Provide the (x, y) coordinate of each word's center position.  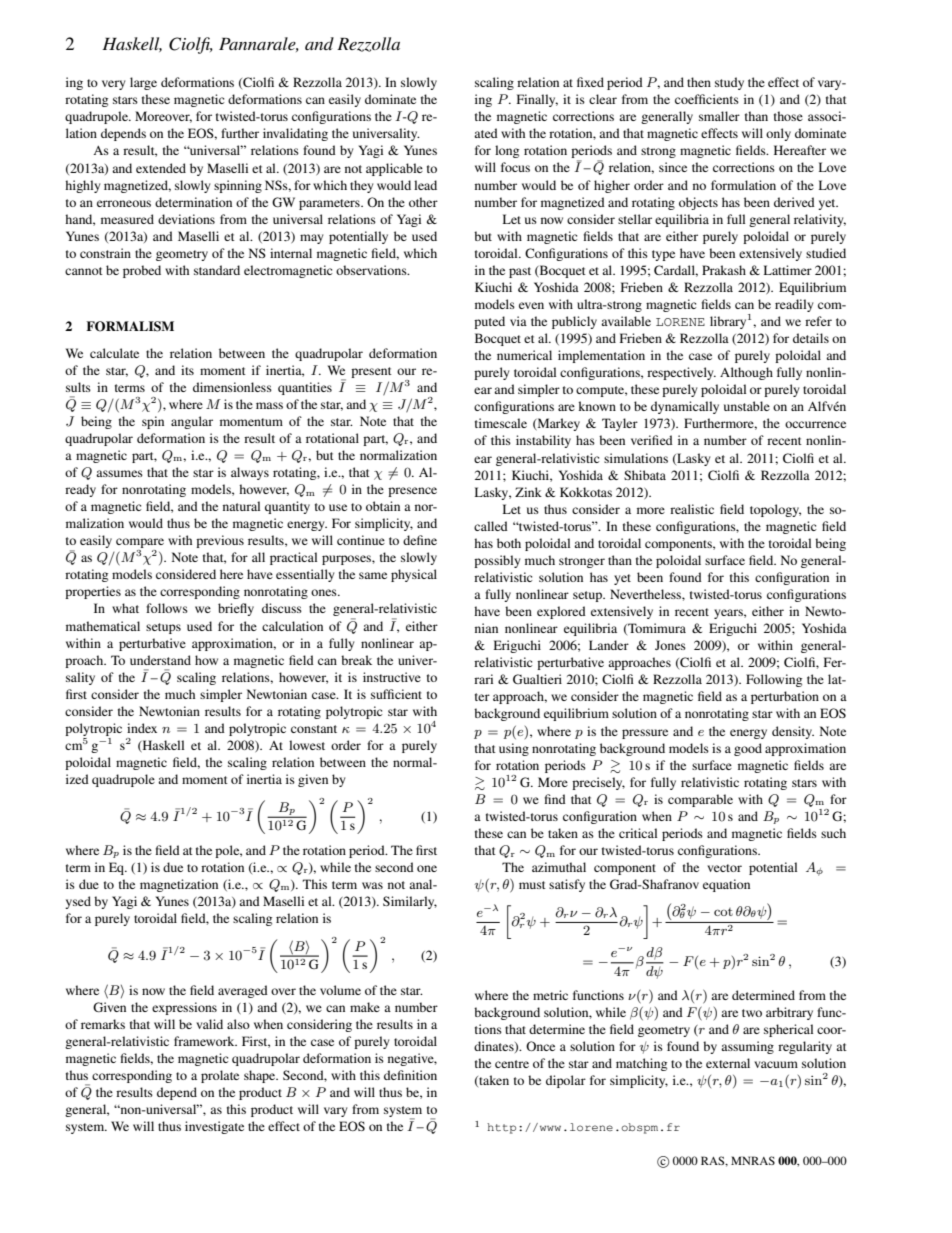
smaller (719, 116)
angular (192, 422)
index (142, 728)
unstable (747, 406)
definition (410, 1075)
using (514, 749)
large (143, 83)
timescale (501, 423)
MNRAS (753, 1160)
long (507, 151)
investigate (214, 1127)
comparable (700, 800)
